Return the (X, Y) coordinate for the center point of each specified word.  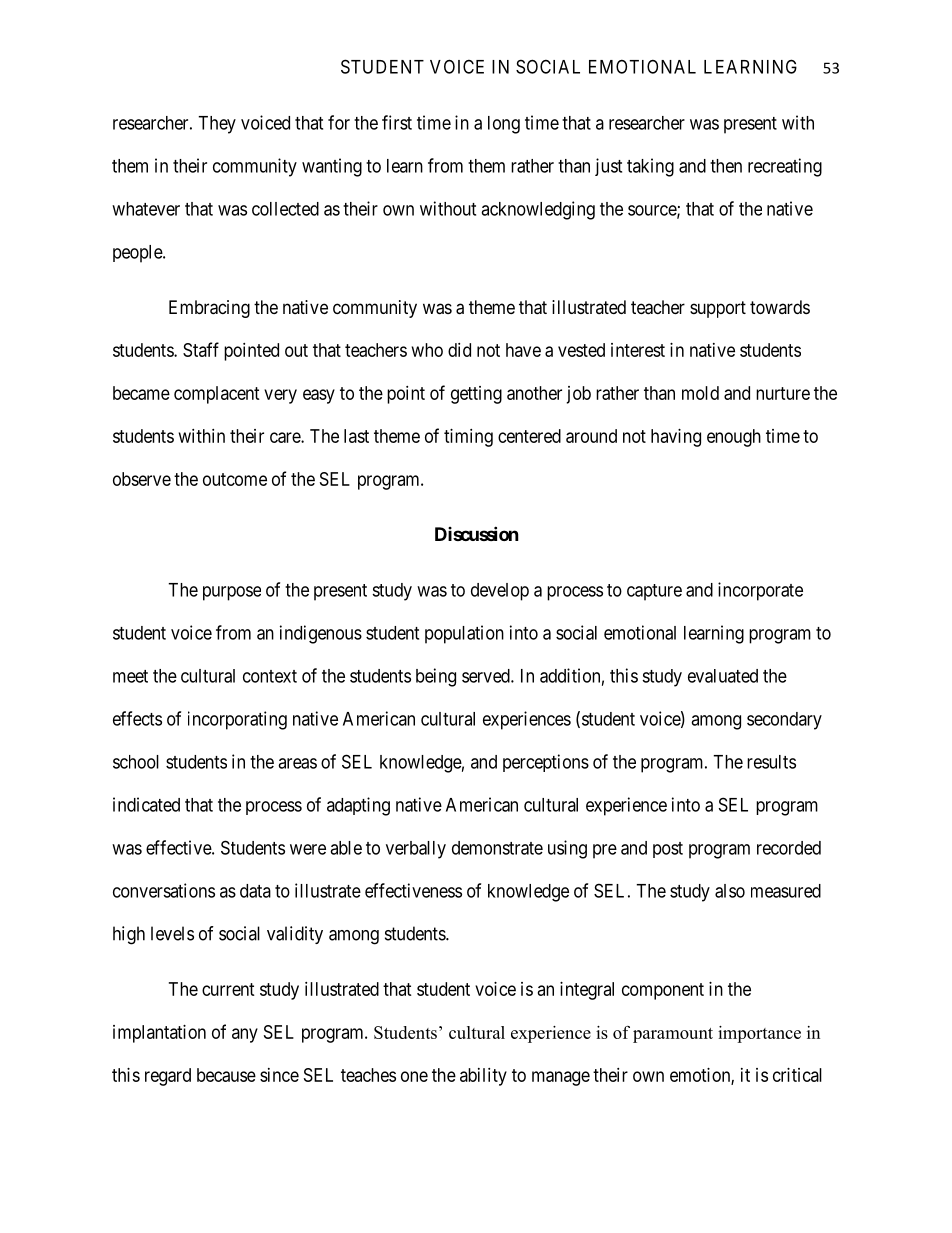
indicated (146, 804)
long (504, 125)
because (226, 1075)
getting (476, 395)
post (668, 850)
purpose (232, 593)
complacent (217, 395)
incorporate (760, 591)
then (726, 166)
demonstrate (497, 848)
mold (700, 393)
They (217, 125)
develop (500, 592)
